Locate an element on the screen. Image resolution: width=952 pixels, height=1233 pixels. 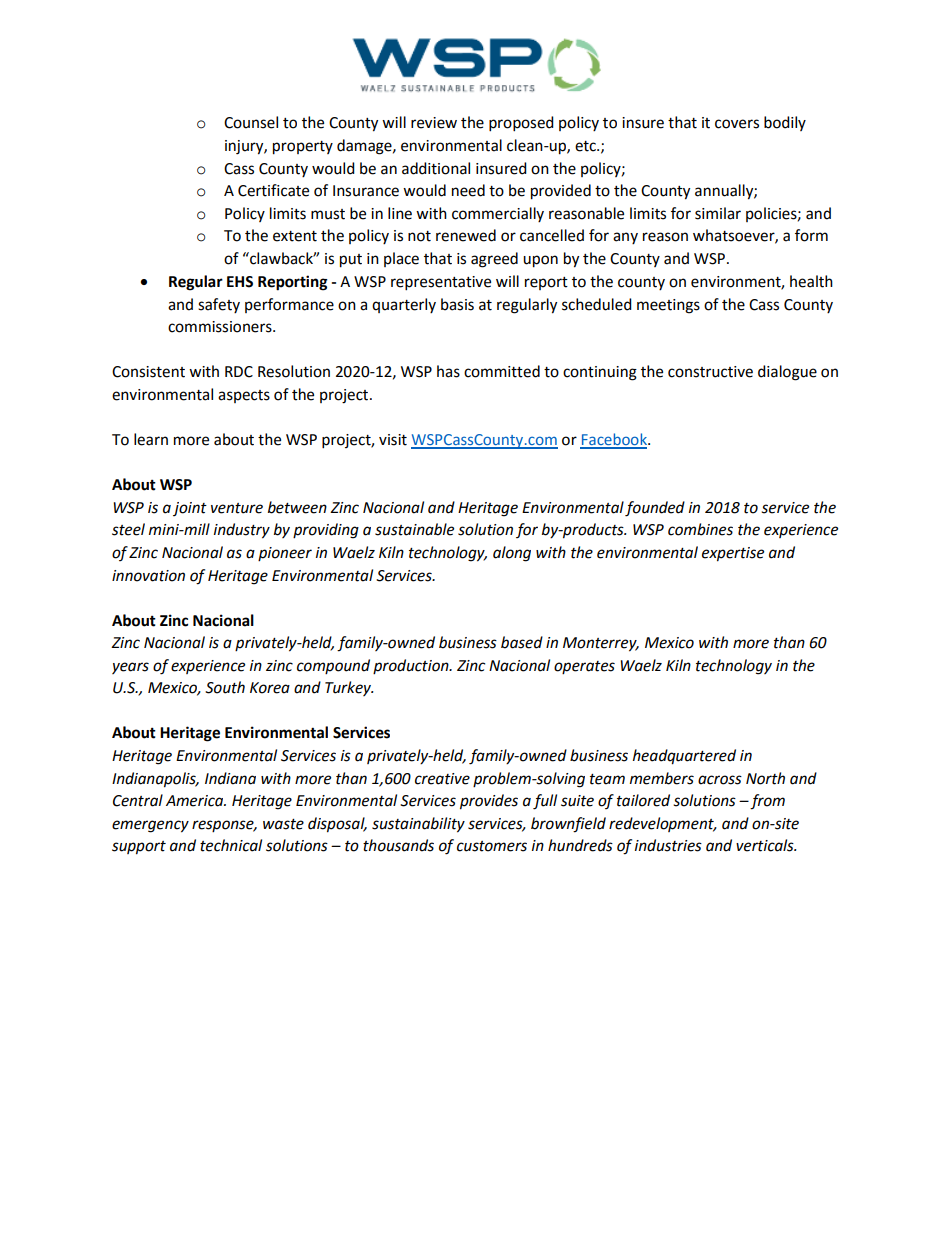
verticals is located at coordinates (766, 845).
